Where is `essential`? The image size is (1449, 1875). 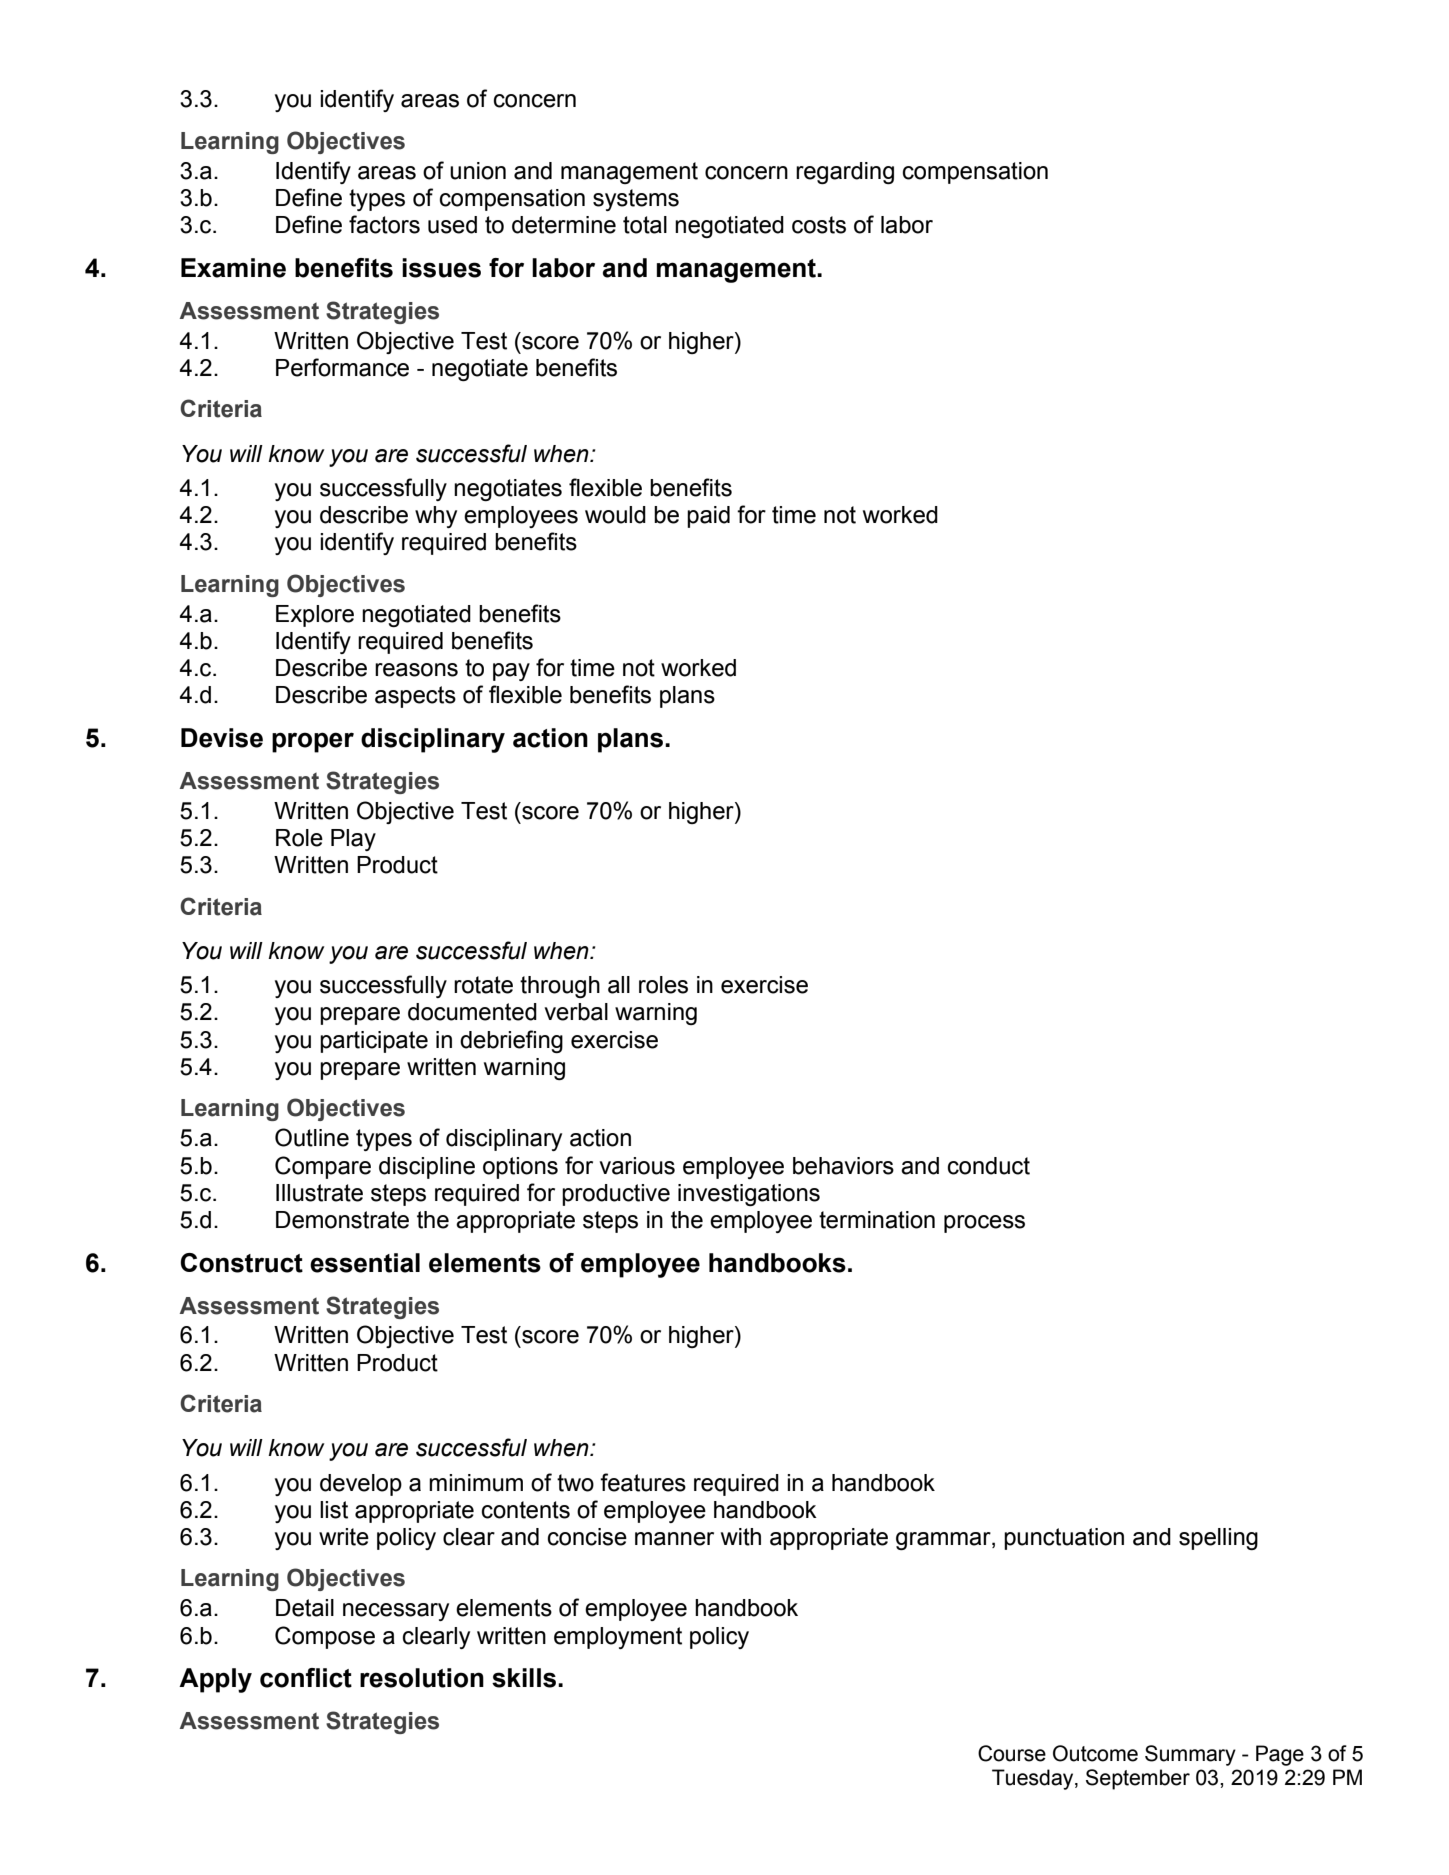
essential is located at coordinates (365, 1263).
